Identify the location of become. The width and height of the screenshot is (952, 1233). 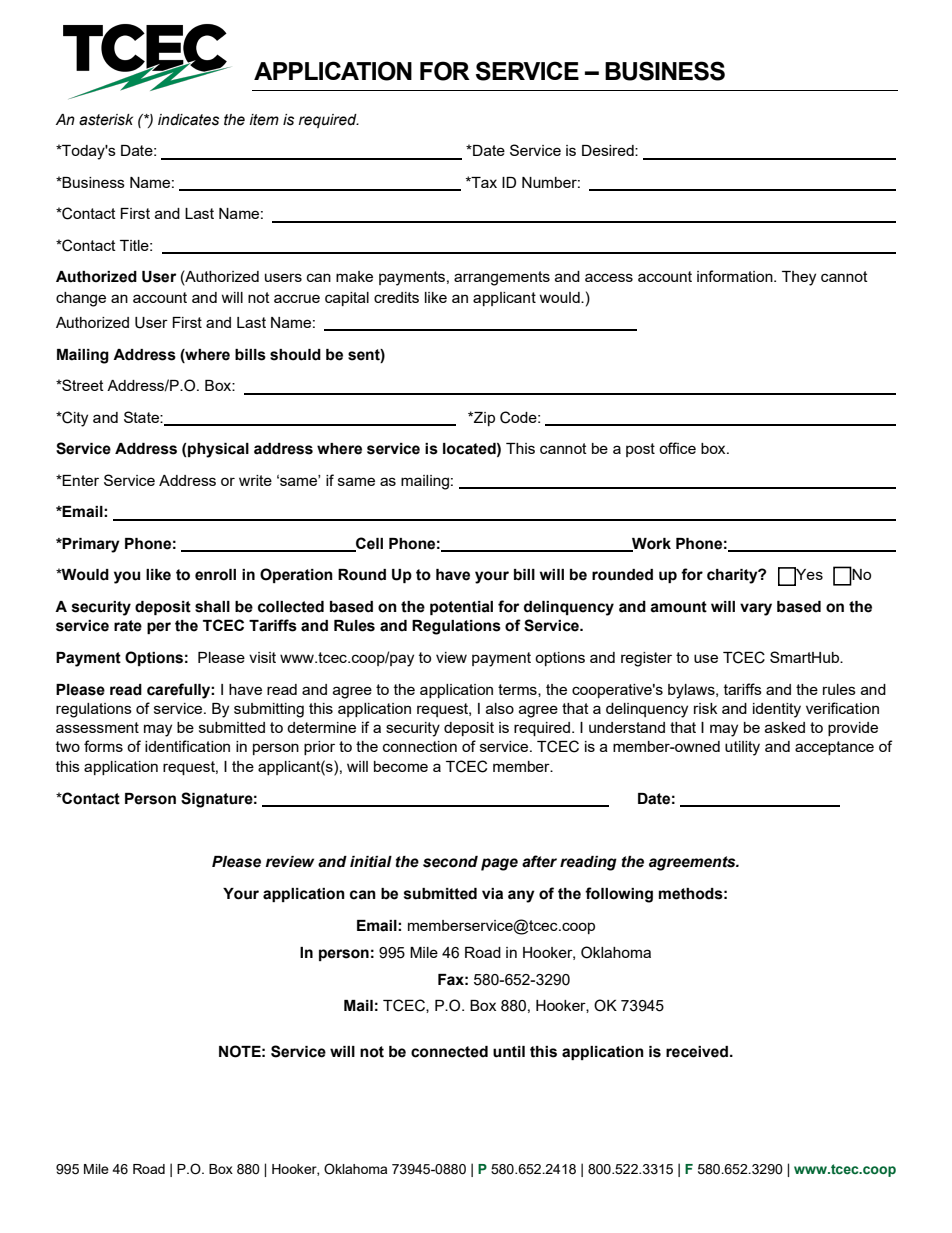
(401, 766).
